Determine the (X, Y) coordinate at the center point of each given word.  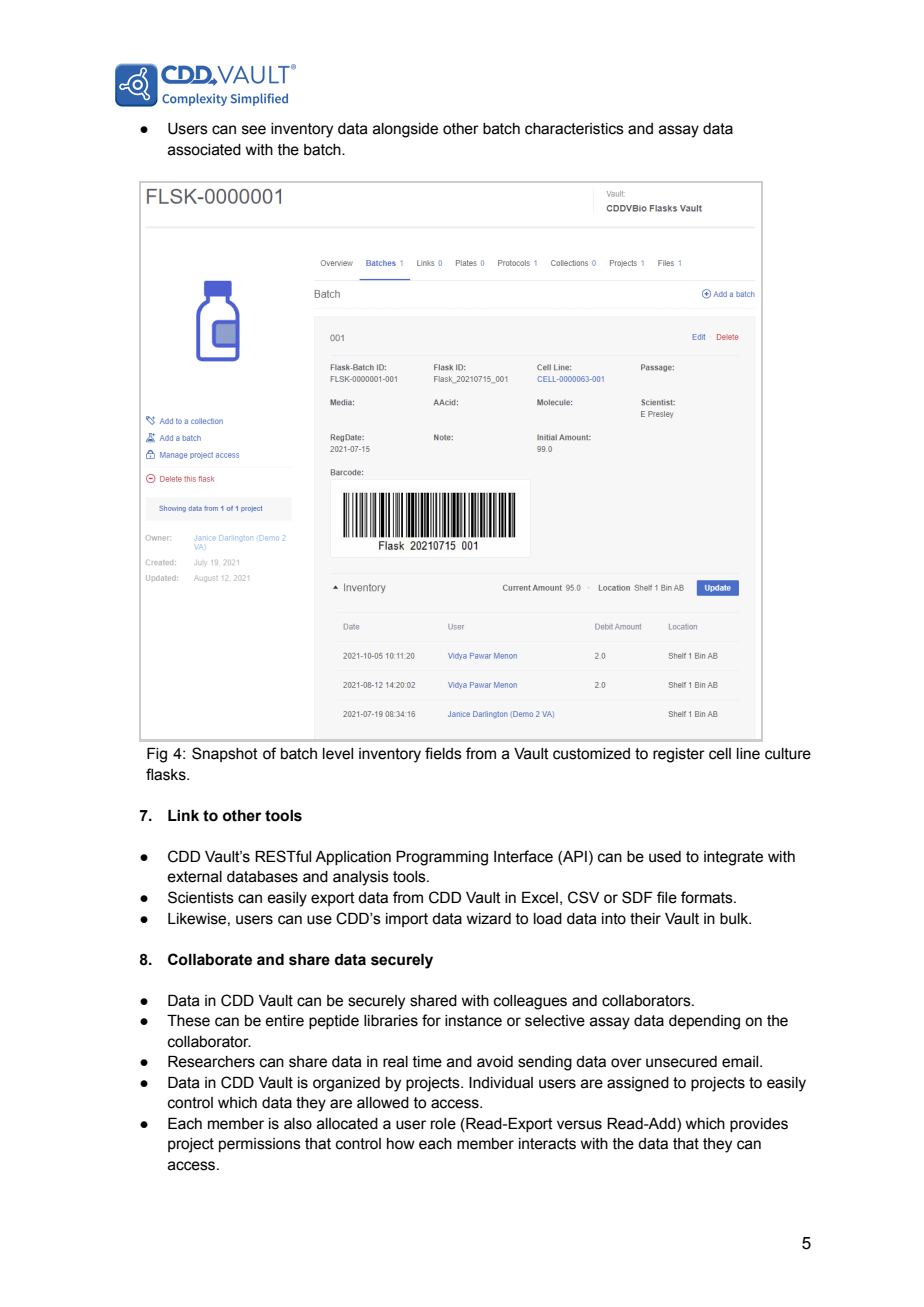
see (254, 130)
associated (204, 150)
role (443, 1124)
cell (720, 754)
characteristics (574, 129)
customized (591, 754)
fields (443, 753)
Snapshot (225, 754)
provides (759, 1125)
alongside (405, 130)
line (748, 754)
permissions (260, 1145)
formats (708, 897)
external (194, 877)
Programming (442, 858)
